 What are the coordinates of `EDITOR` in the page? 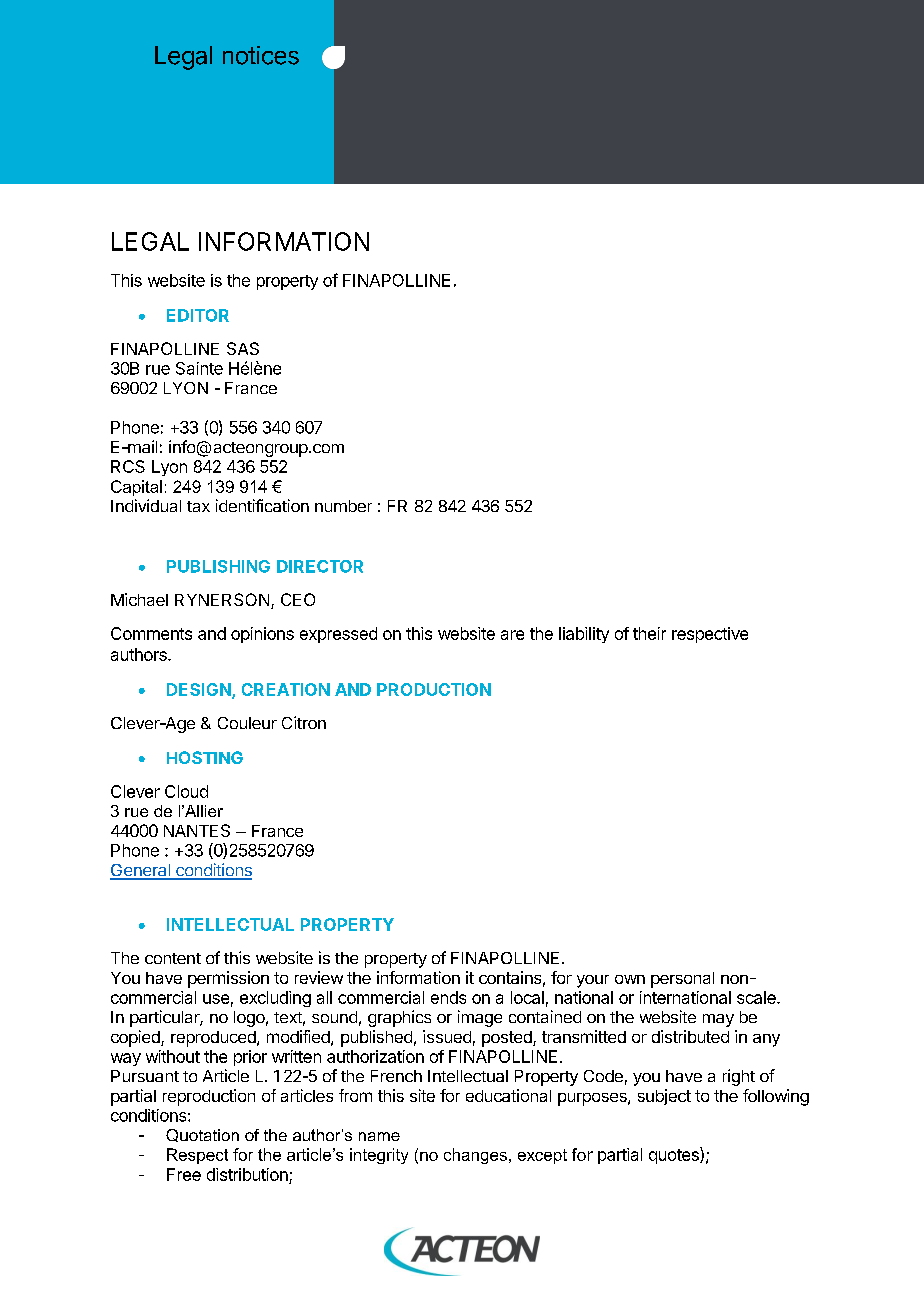 It's located at (198, 315).
